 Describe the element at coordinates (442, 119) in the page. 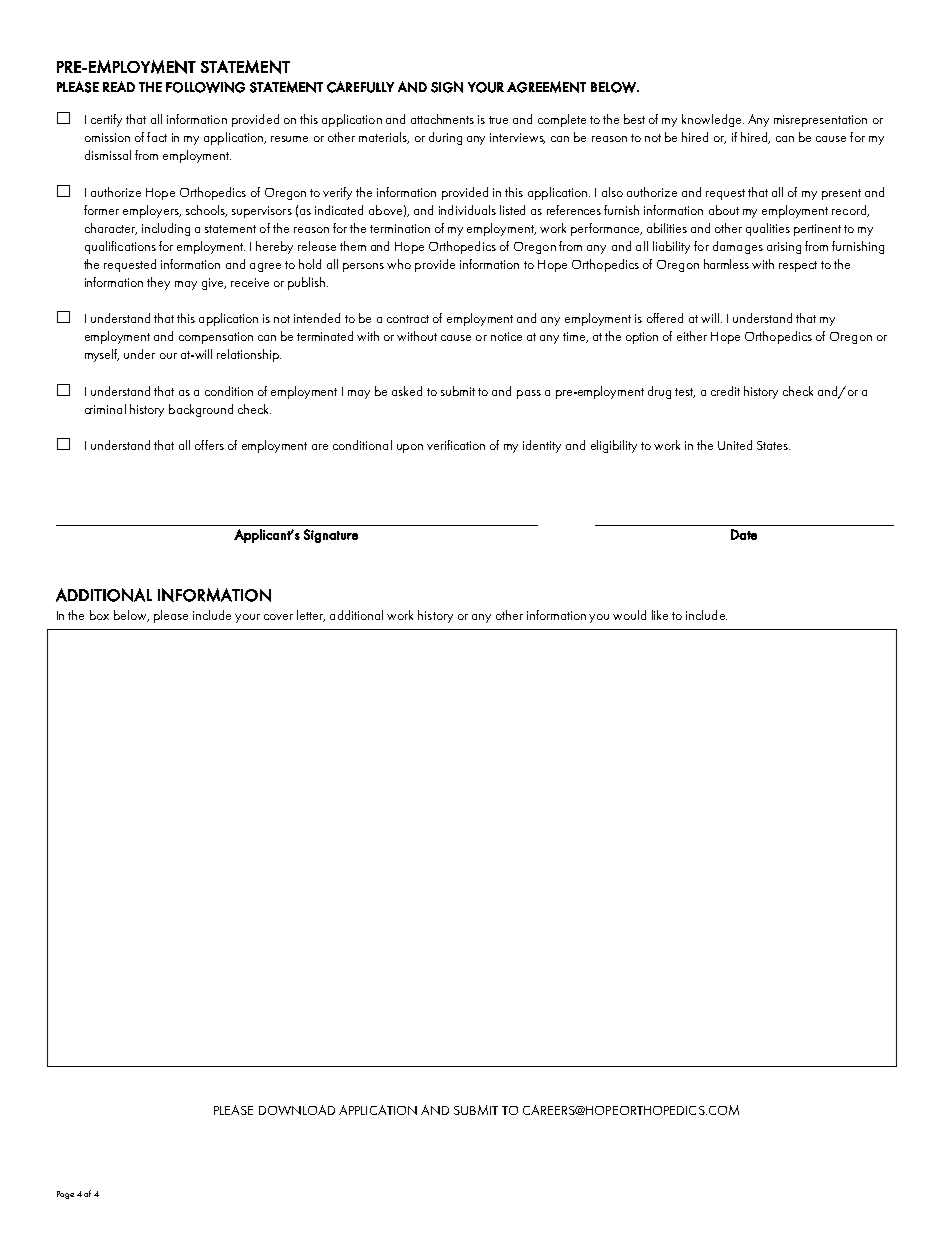

I see `attachments` at that location.
